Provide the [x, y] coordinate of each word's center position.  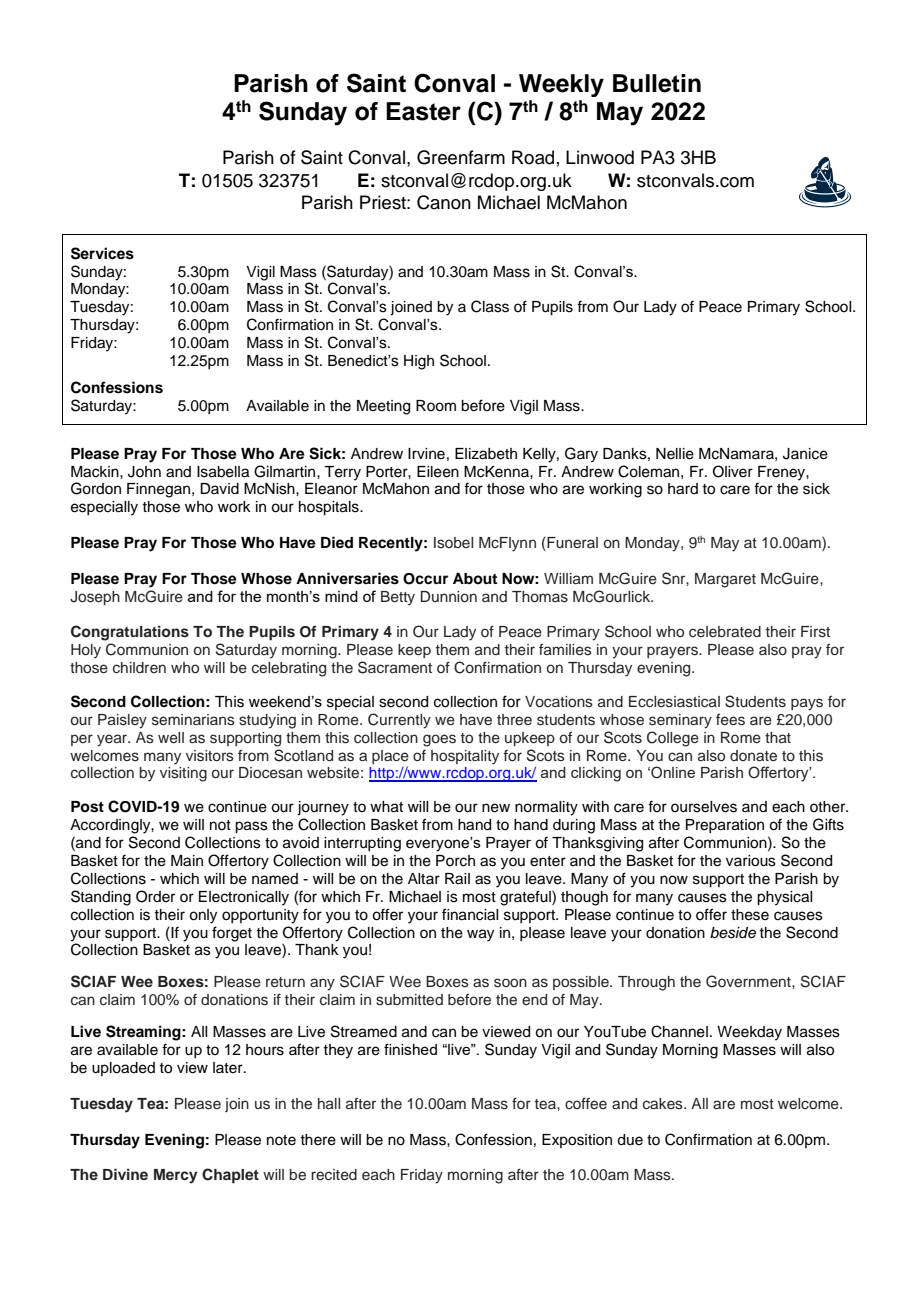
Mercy [175, 1176]
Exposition [577, 1141]
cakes [664, 1104]
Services [102, 253]
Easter [423, 111]
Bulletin [657, 83]
